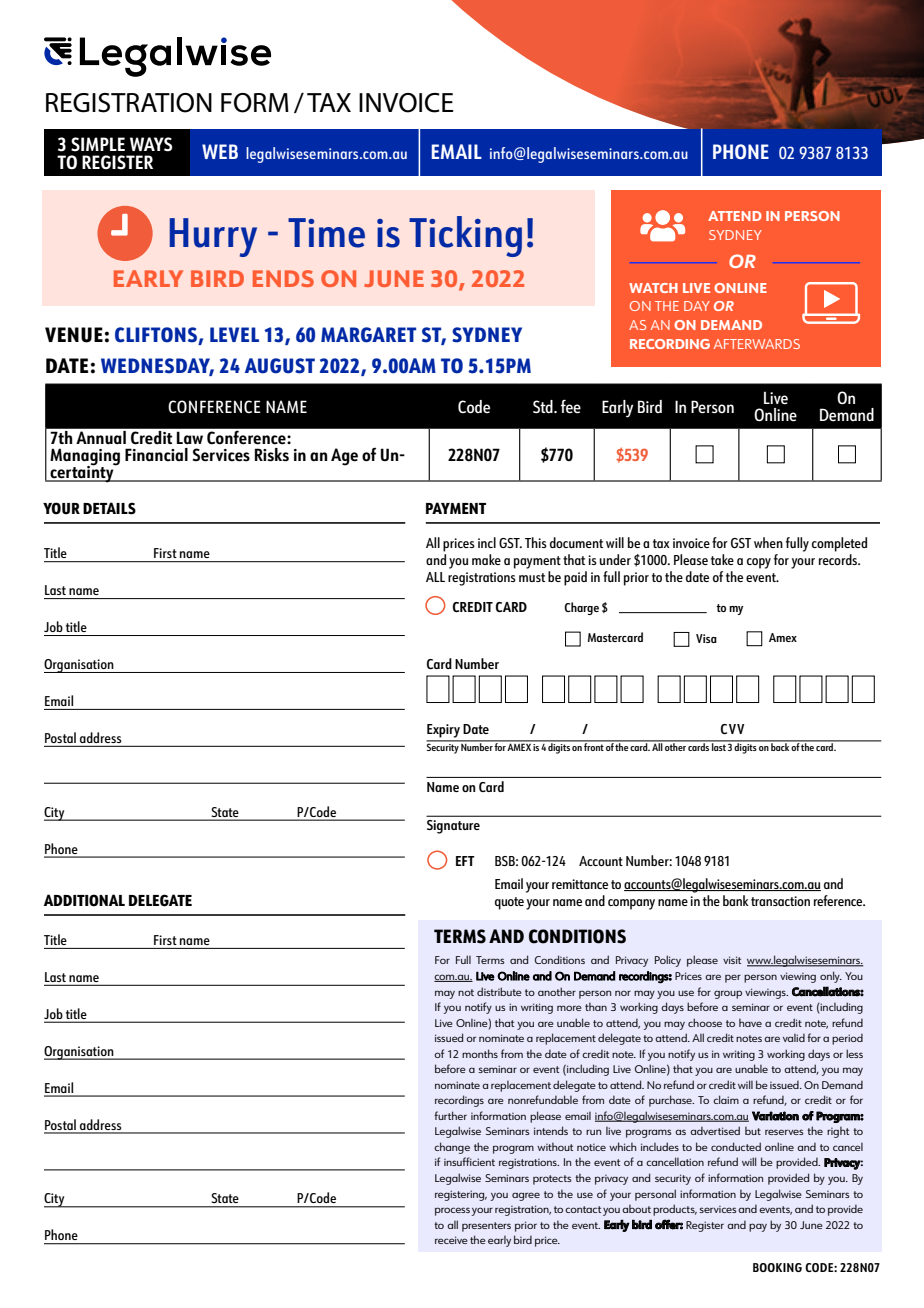  Describe the element at coordinates (451, 1240) in the screenshot. I see `receive` at that location.
